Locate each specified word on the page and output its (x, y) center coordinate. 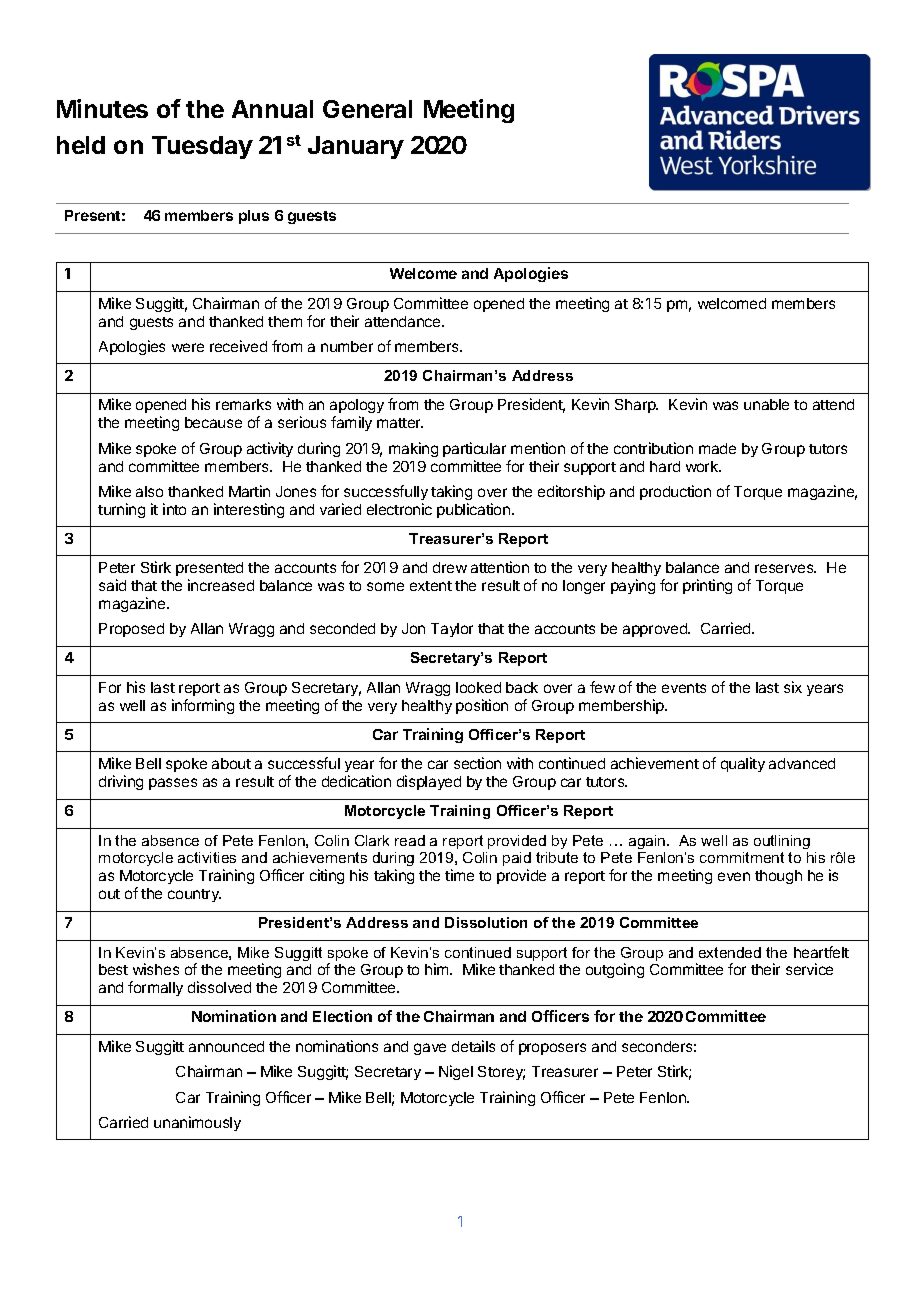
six (793, 687)
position (482, 706)
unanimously (197, 1123)
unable (766, 404)
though (778, 877)
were (188, 347)
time (459, 875)
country (194, 895)
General (367, 109)
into (174, 509)
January (356, 147)
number (347, 346)
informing (203, 706)
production (675, 492)
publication (473, 510)
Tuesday (202, 147)
